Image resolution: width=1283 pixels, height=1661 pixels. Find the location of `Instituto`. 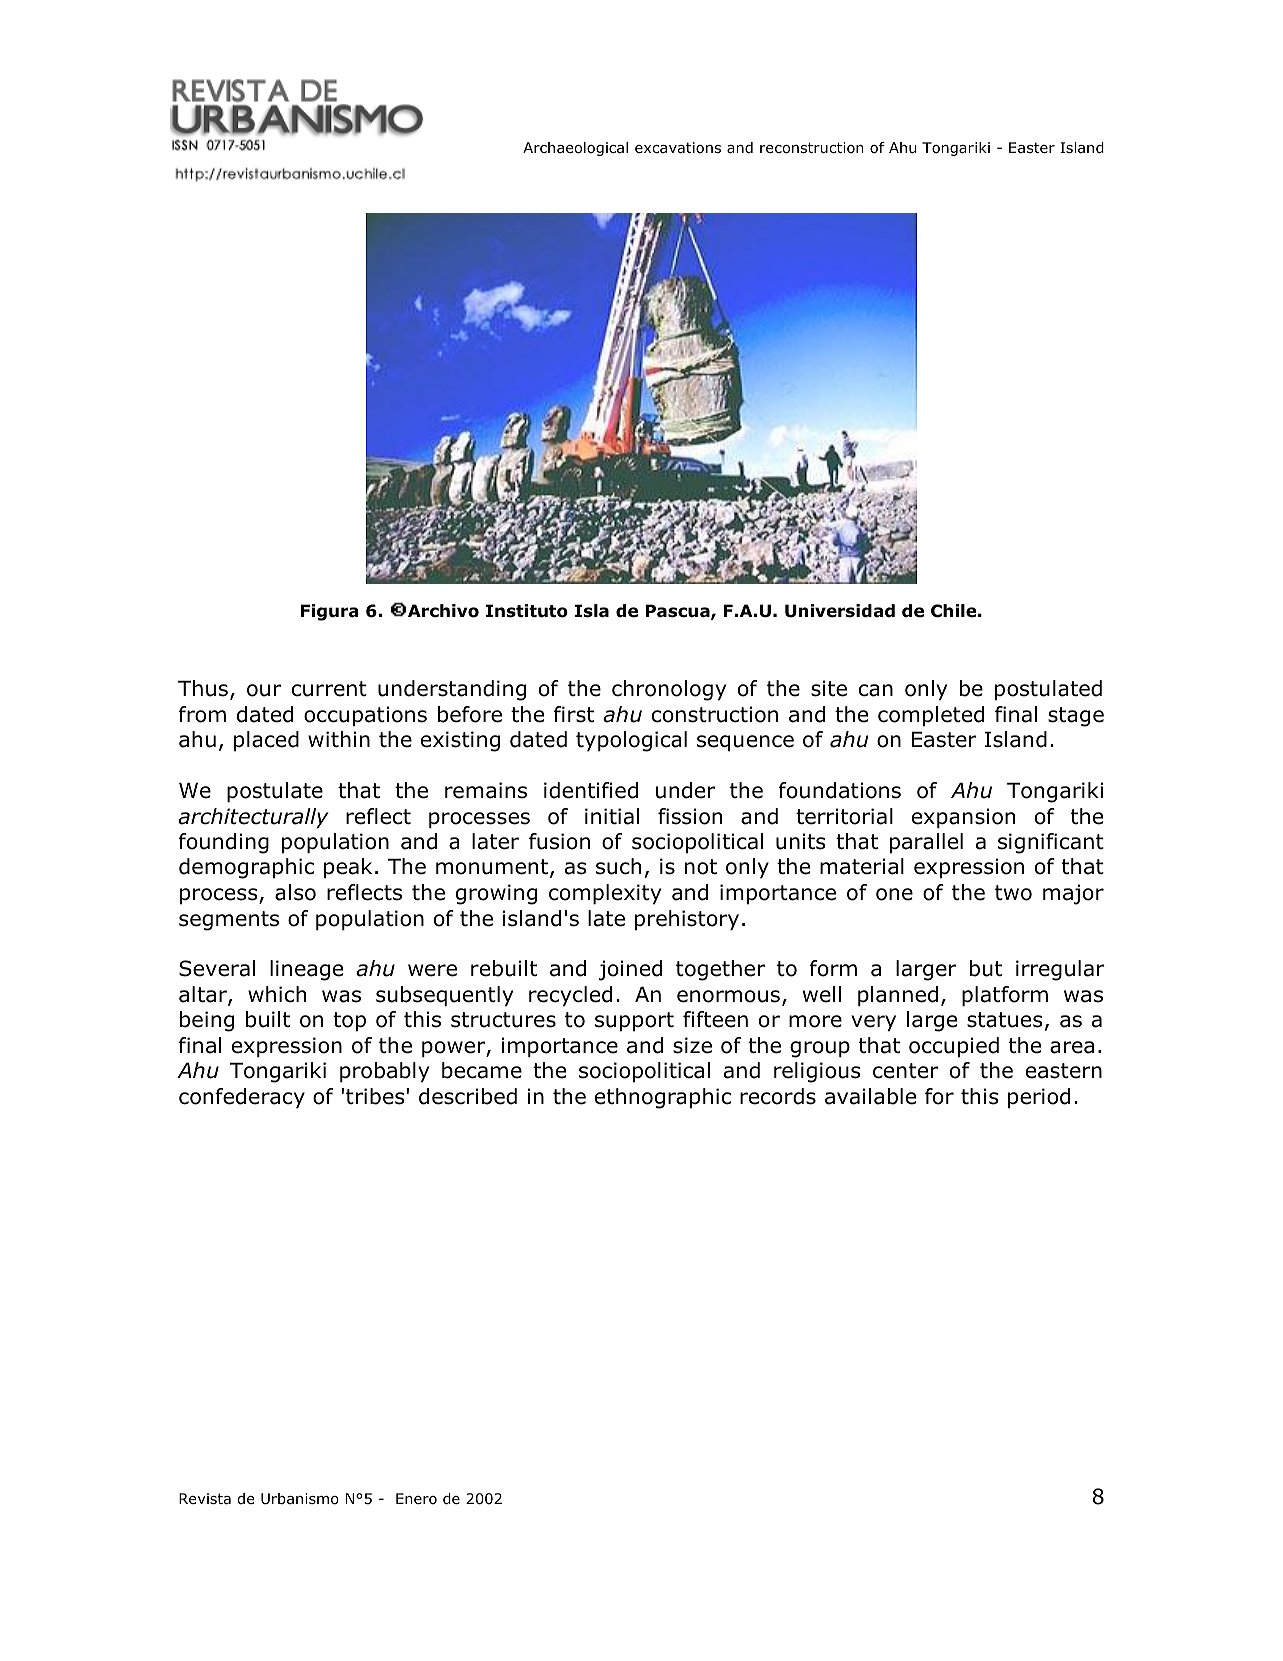

Instituto is located at coordinates (527, 611).
